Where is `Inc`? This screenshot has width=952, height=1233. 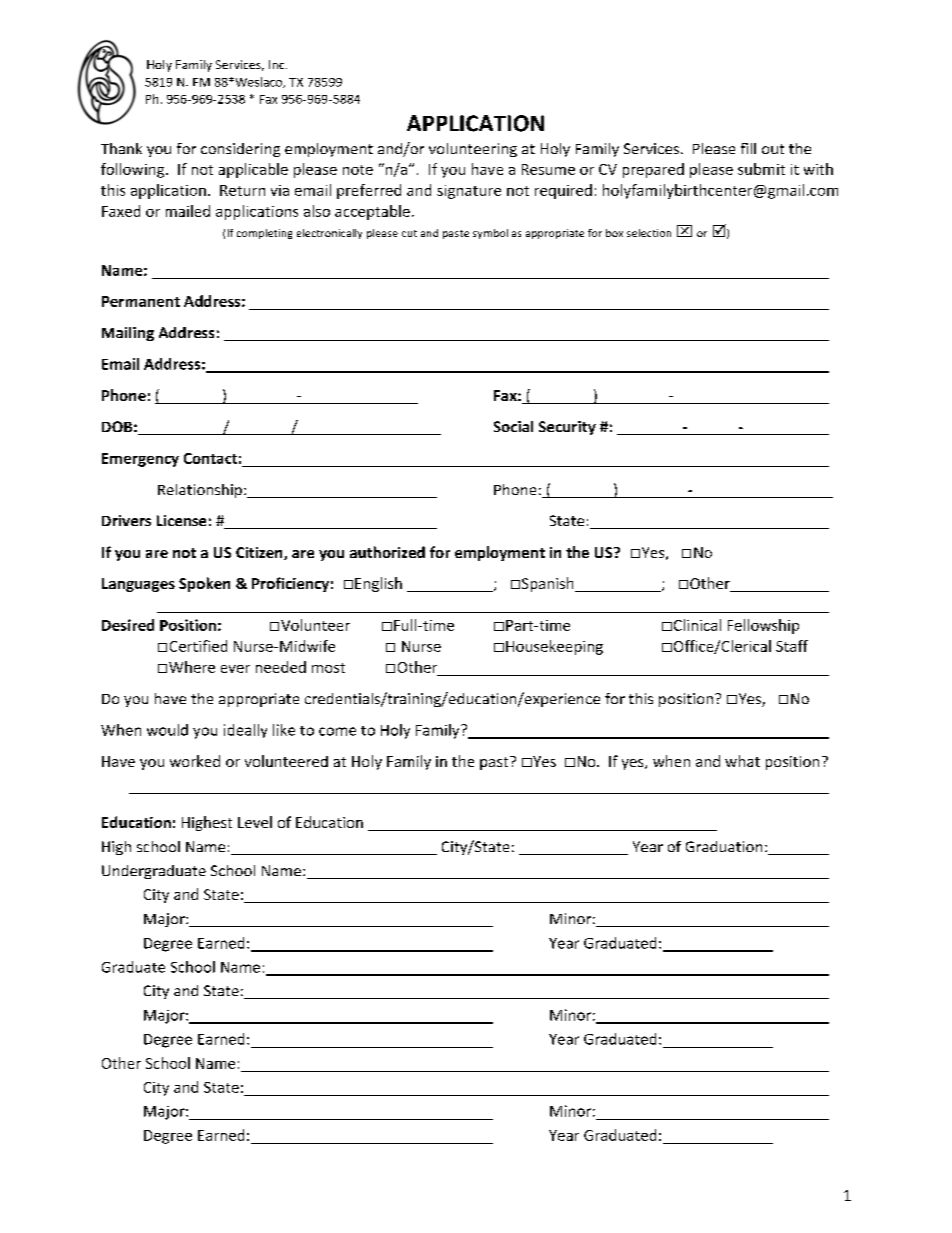
Inc is located at coordinates (278, 64).
